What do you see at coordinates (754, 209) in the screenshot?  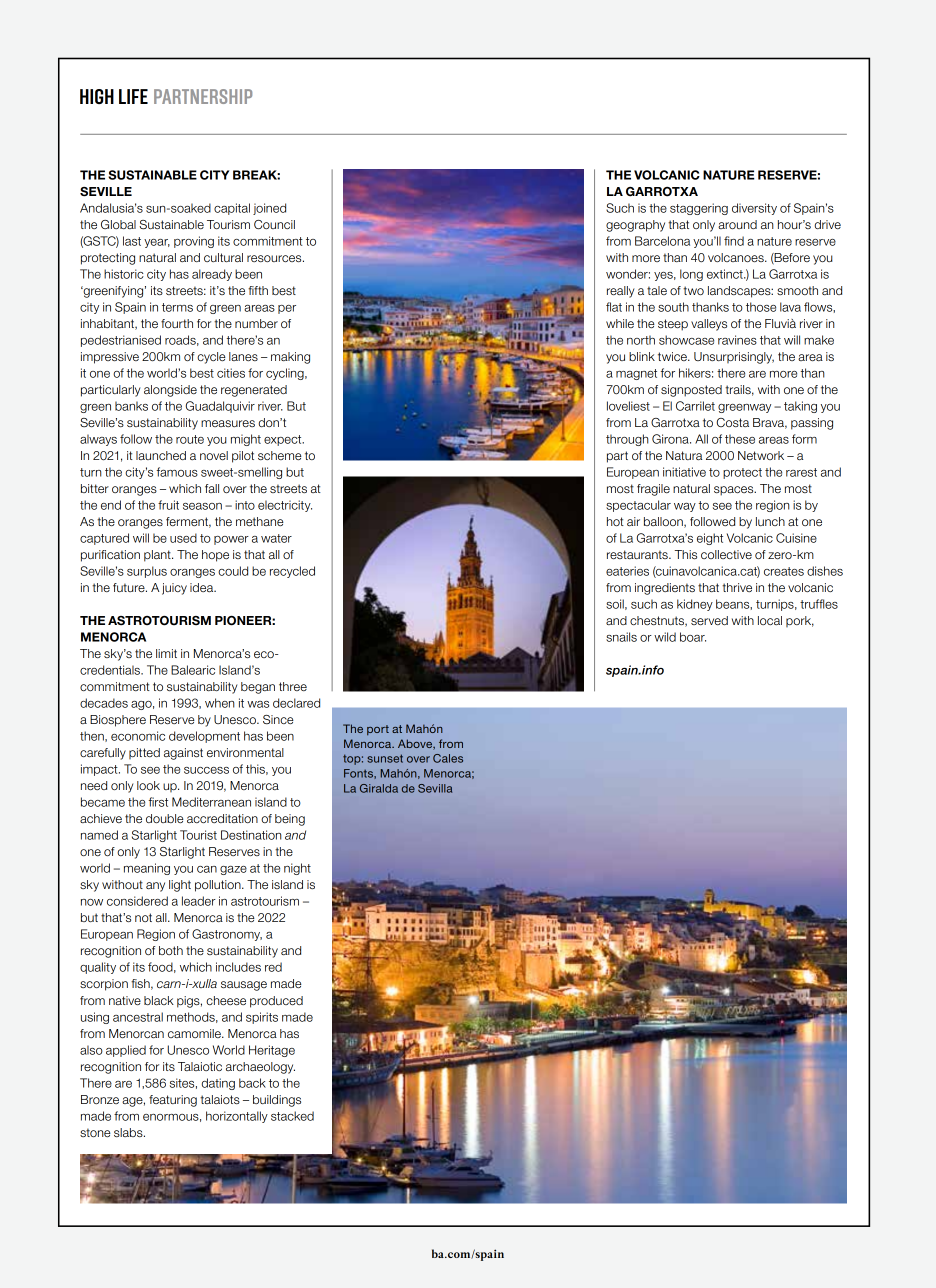 I see `diversity` at bounding box center [754, 209].
